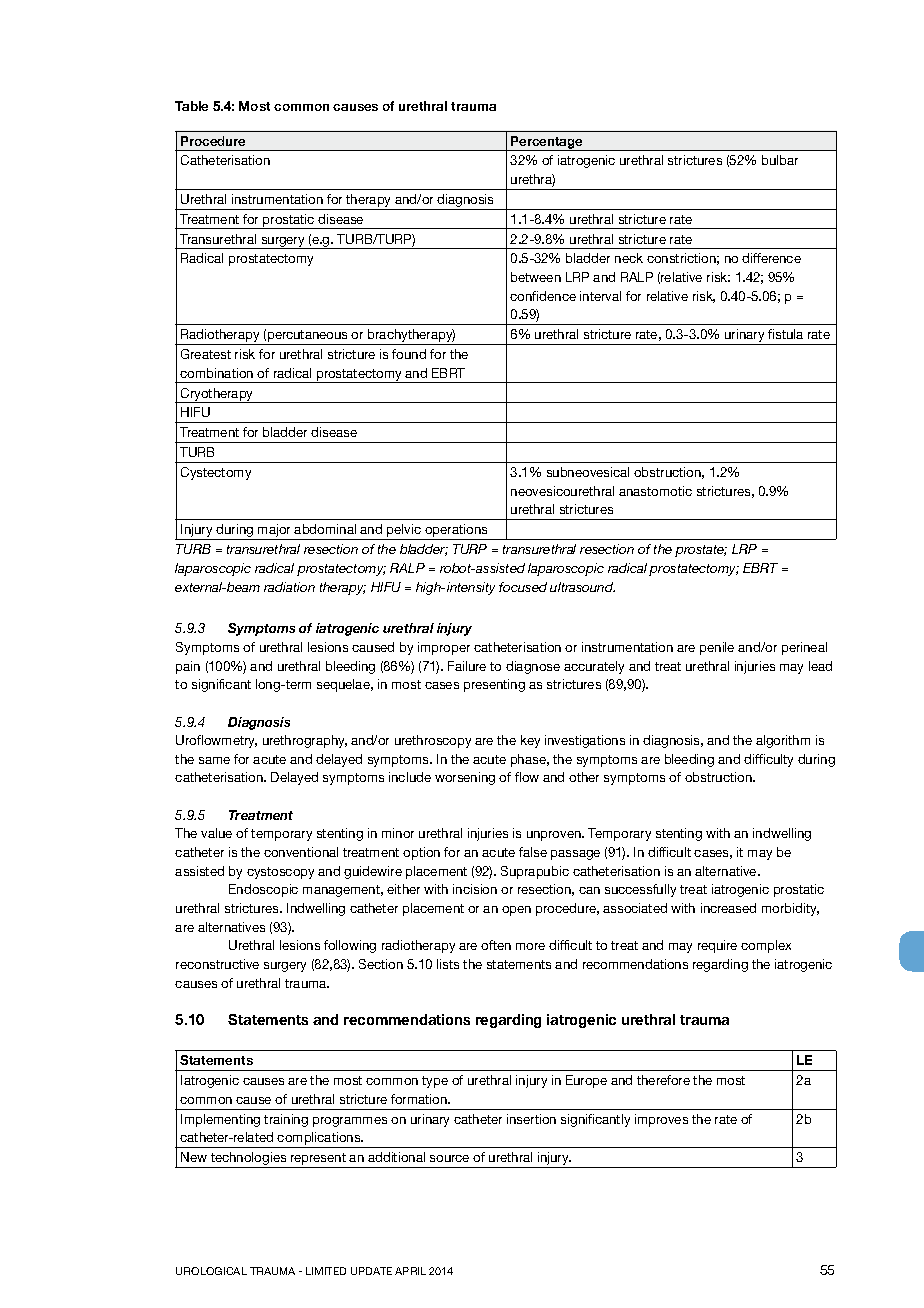 The image size is (924, 1308). I want to click on found, so click(409, 354).
